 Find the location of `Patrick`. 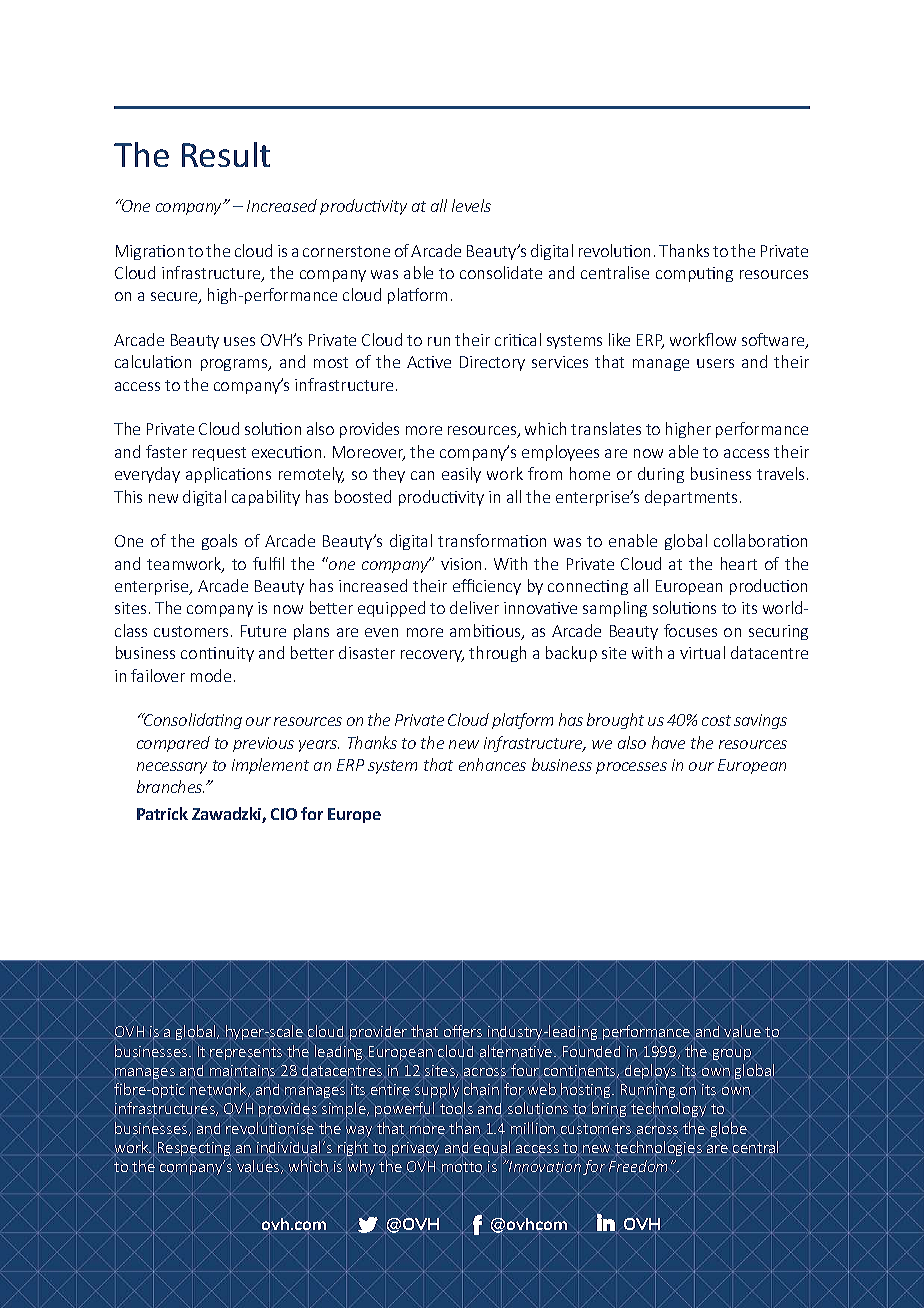

Patrick is located at coordinates (162, 813).
